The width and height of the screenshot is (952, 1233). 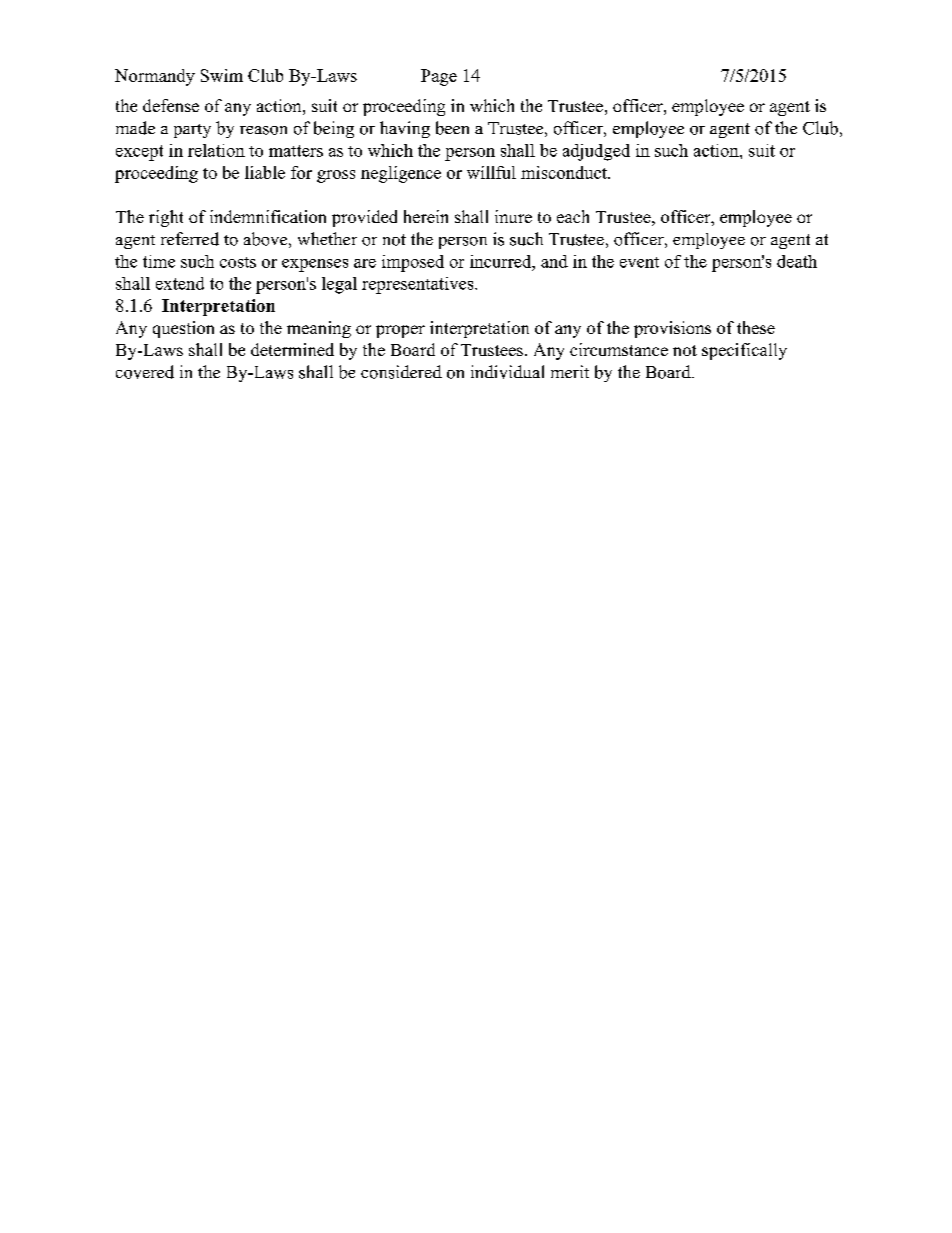 What do you see at coordinates (145, 372) in the screenshot?
I see `covered` at bounding box center [145, 372].
